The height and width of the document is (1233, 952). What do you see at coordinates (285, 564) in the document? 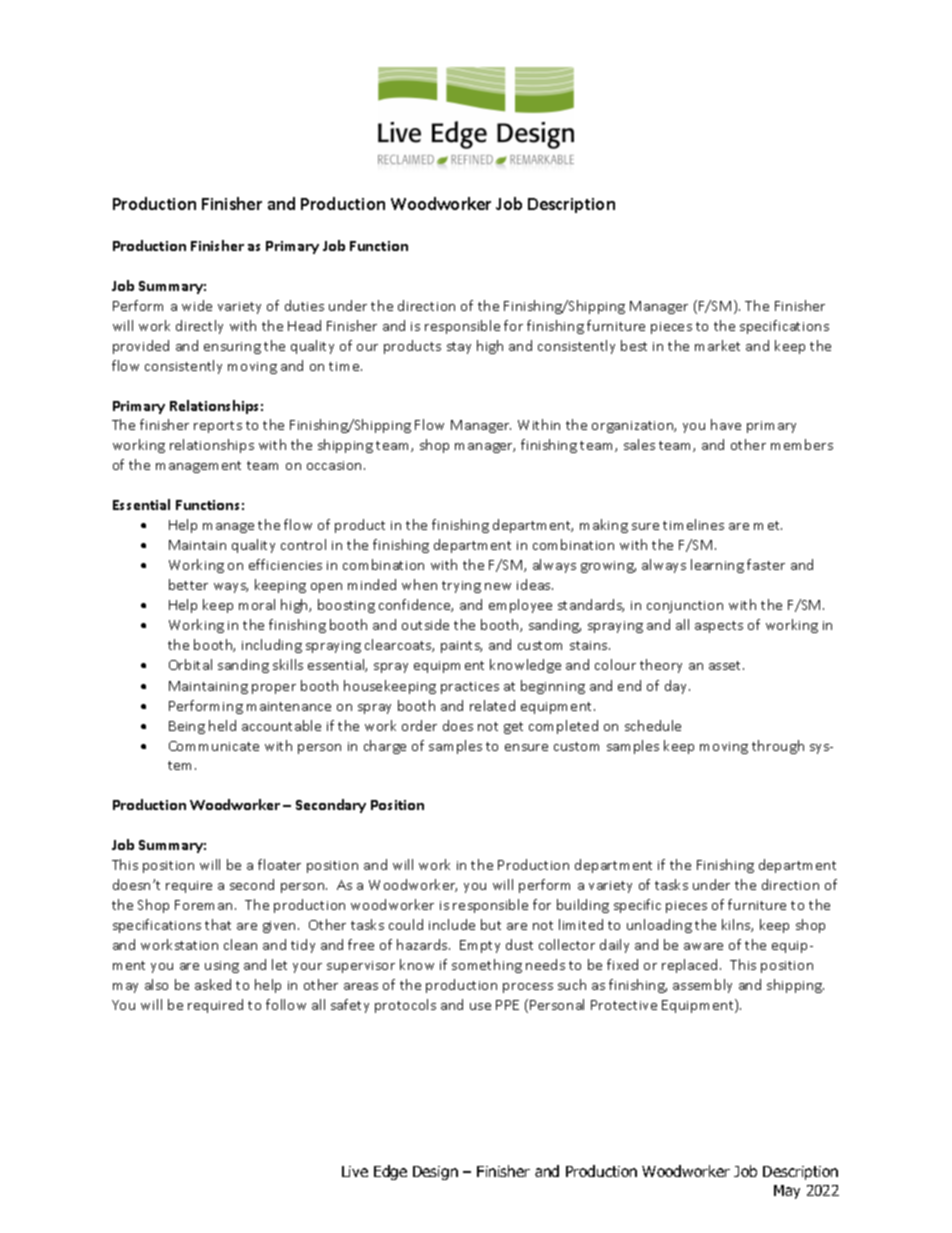
I see `efficiencies` at bounding box center [285, 564].
